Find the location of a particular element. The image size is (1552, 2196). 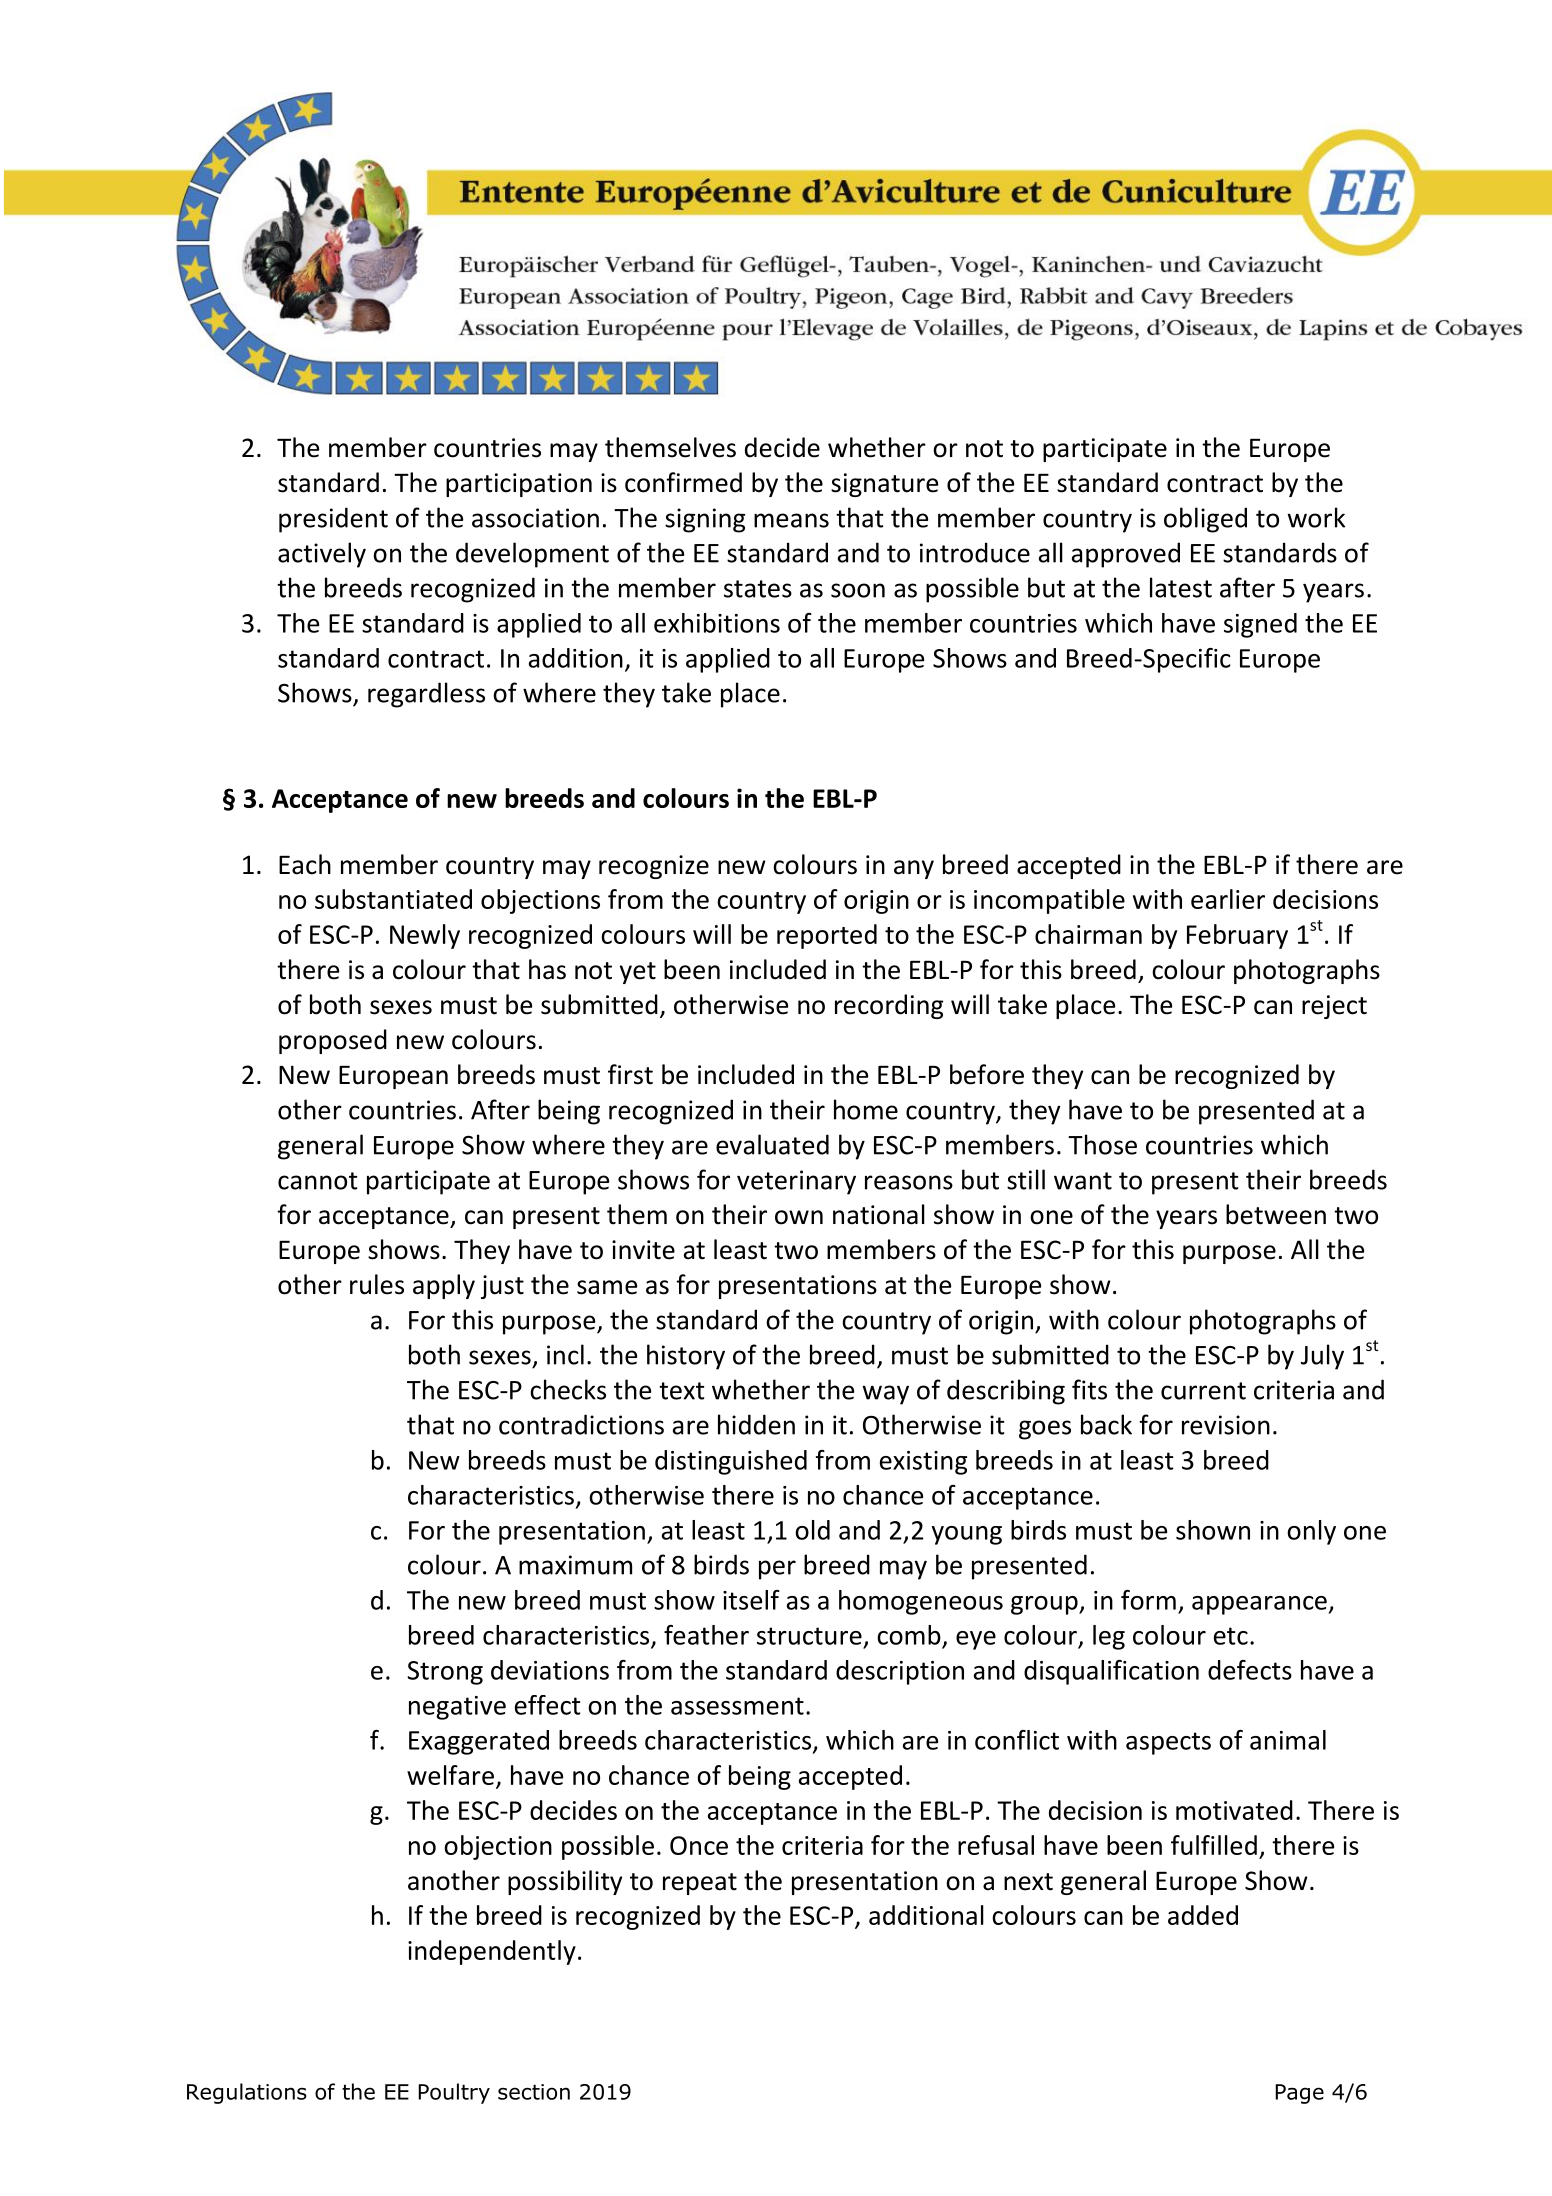

between is located at coordinates (1276, 1214).
